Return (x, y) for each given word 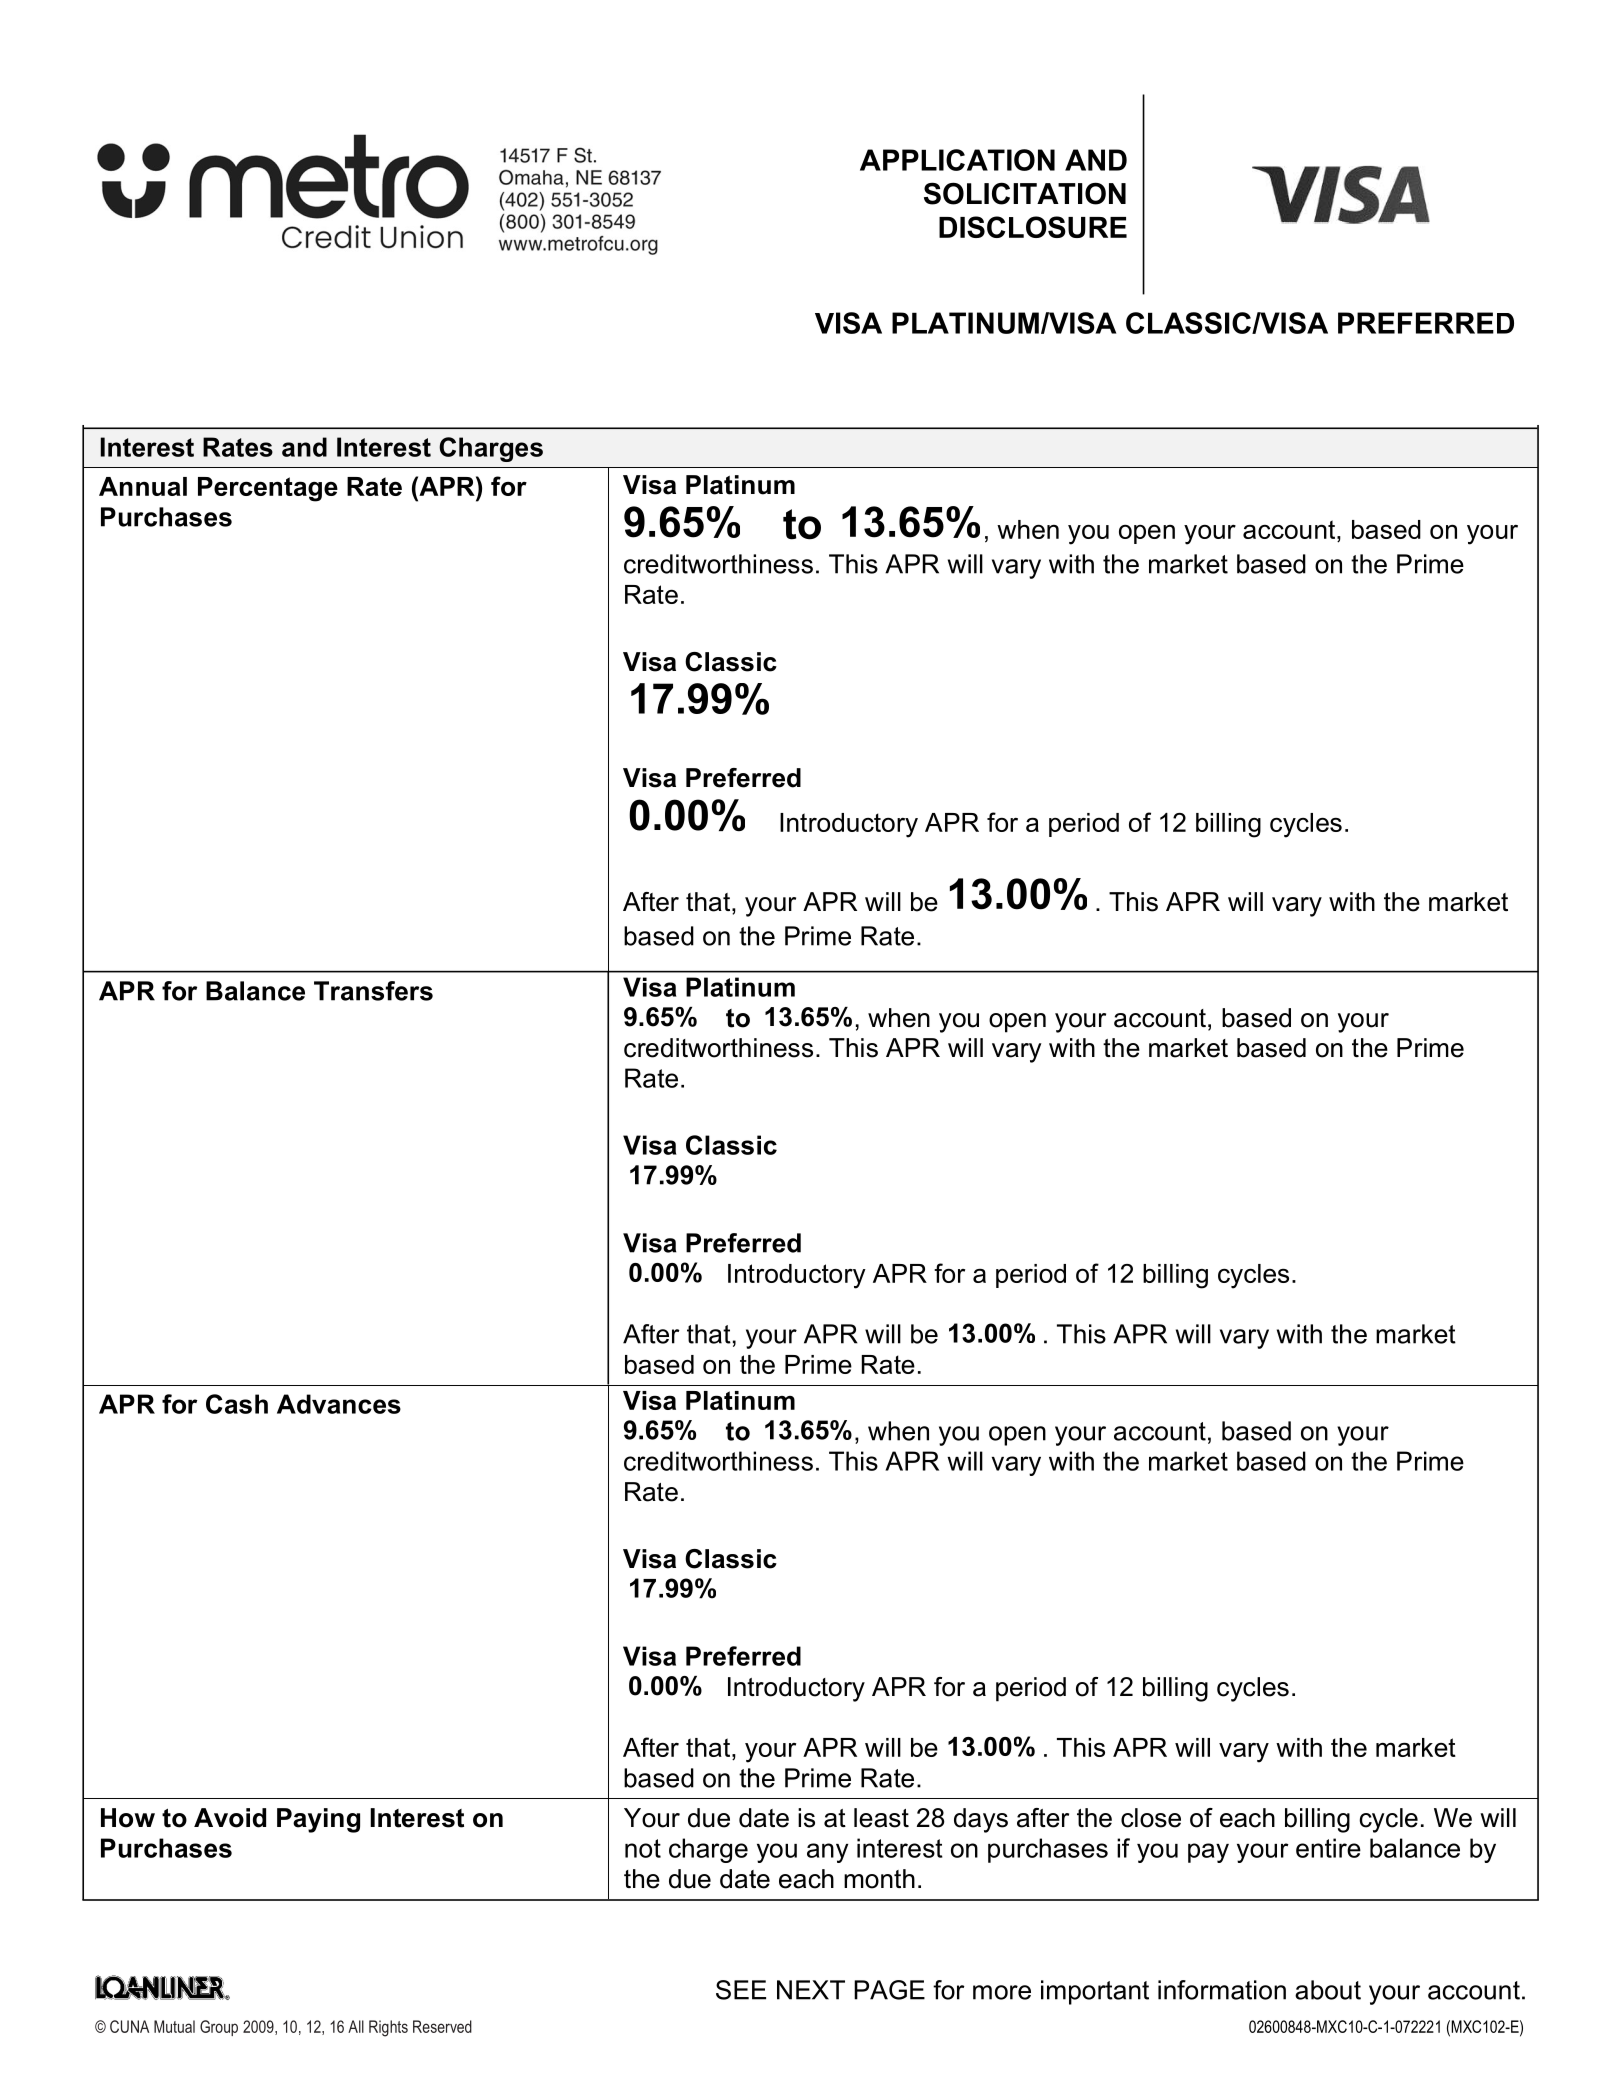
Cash (237, 1404)
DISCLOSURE (1033, 227)
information (1222, 1990)
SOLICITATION (1025, 193)
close (1151, 1818)
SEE (741, 1990)
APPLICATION (957, 160)
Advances (339, 1404)
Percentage (268, 489)
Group (219, 2028)
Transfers (373, 991)
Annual (143, 486)
